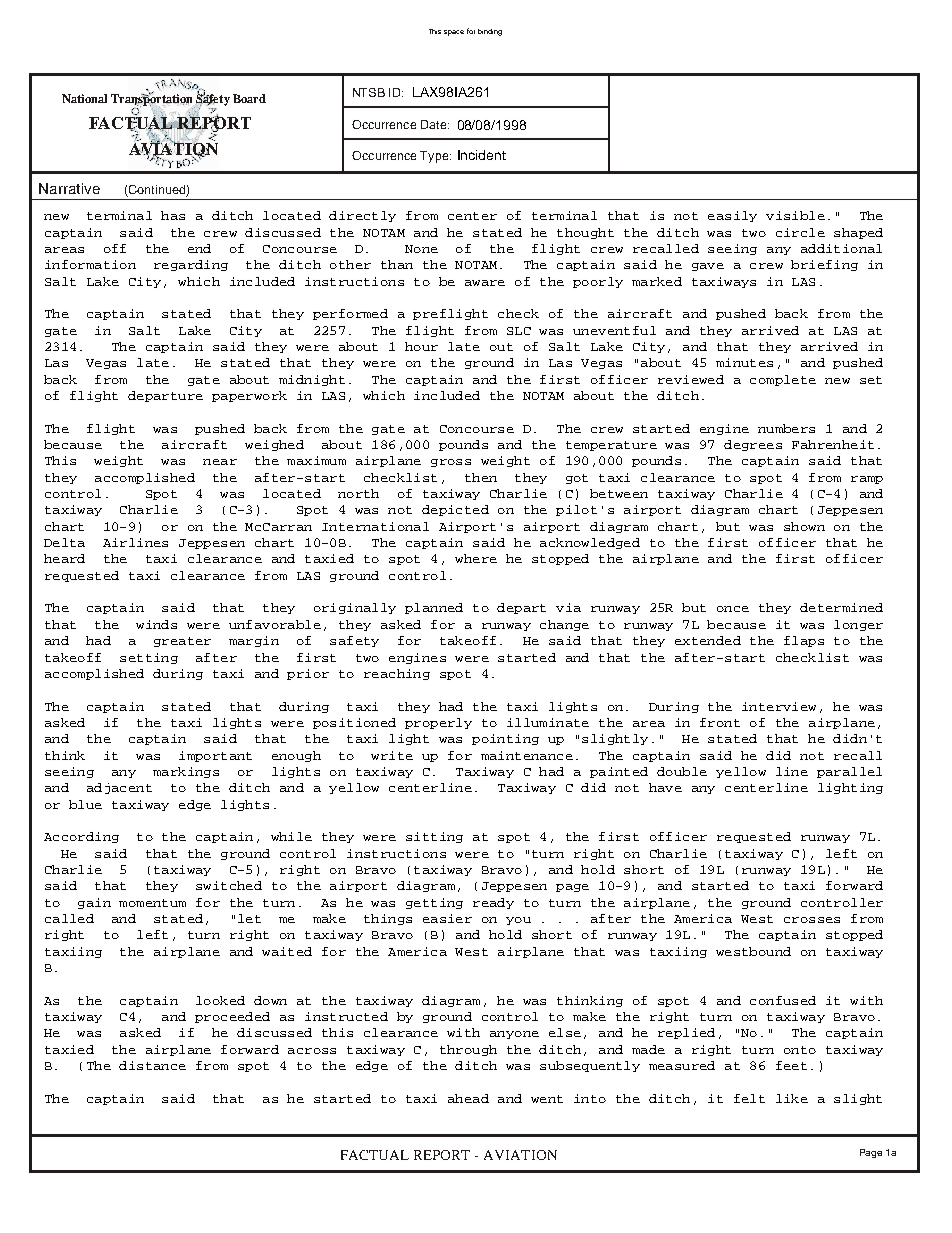  What do you see at coordinates (468, 1050) in the screenshot?
I see `through` at bounding box center [468, 1050].
